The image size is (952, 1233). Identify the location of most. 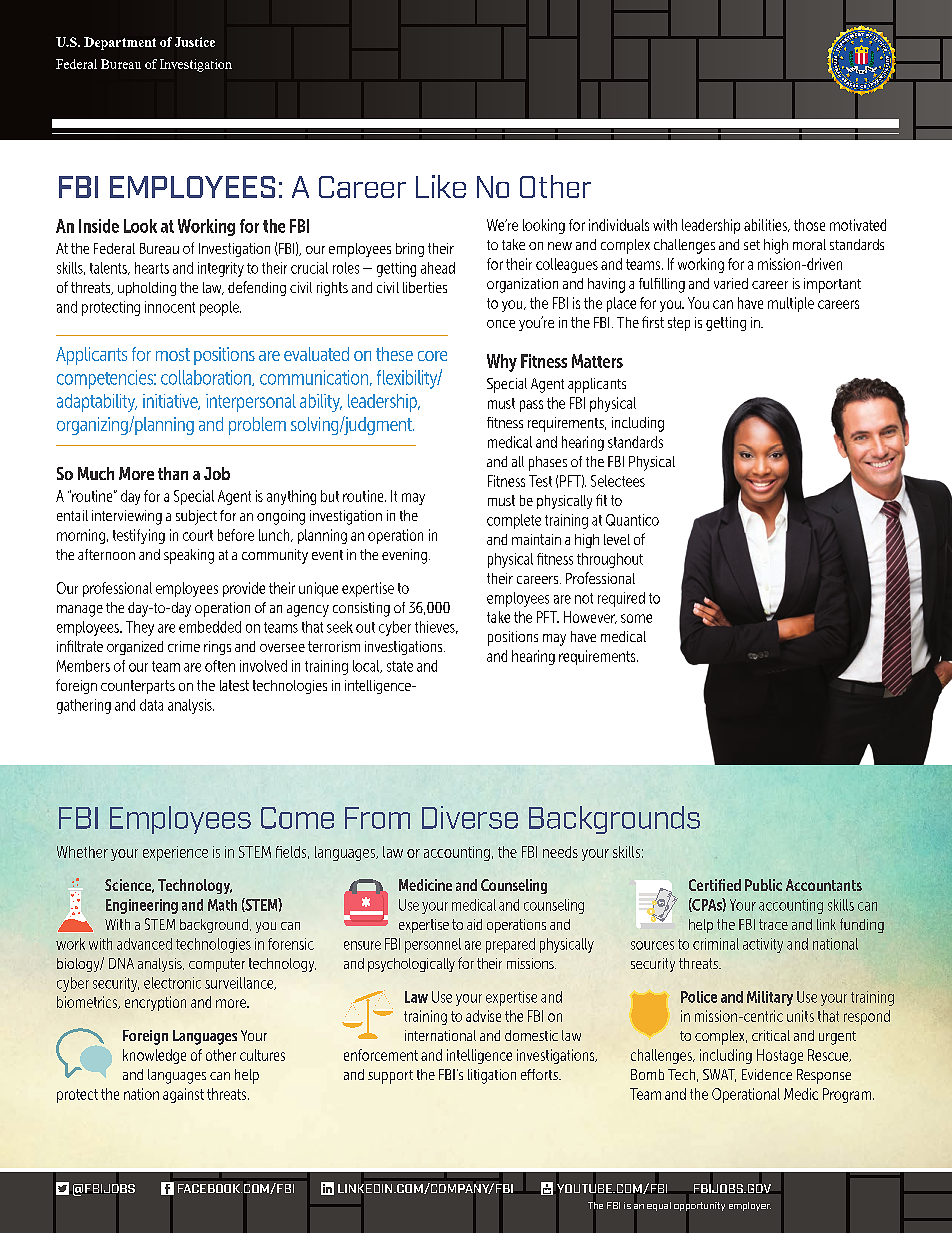
(173, 354).
